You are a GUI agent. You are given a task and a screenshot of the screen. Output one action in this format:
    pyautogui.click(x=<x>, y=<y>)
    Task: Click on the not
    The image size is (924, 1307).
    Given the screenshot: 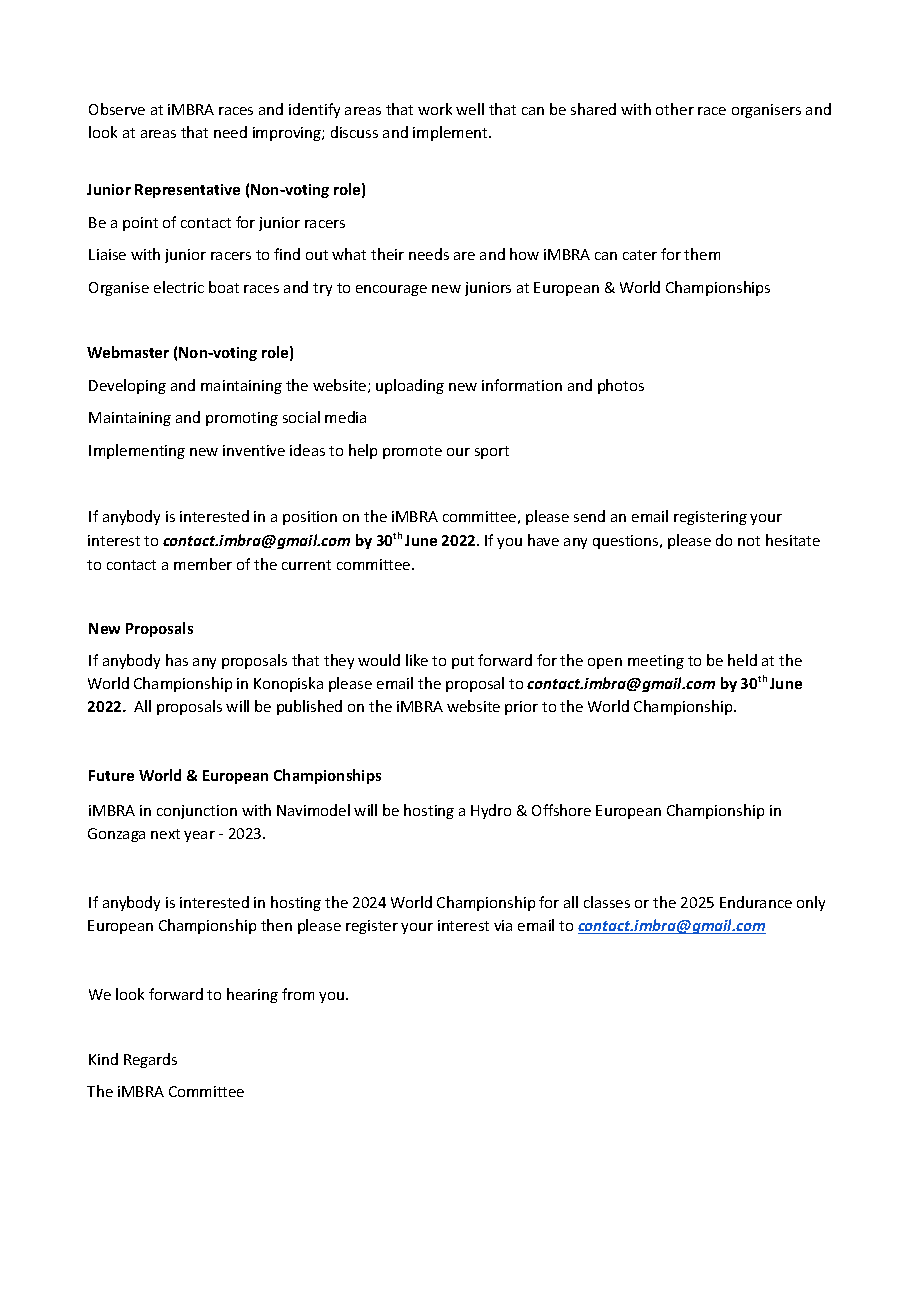 What is the action you would take?
    pyautogui.click(x=749, y=541)
